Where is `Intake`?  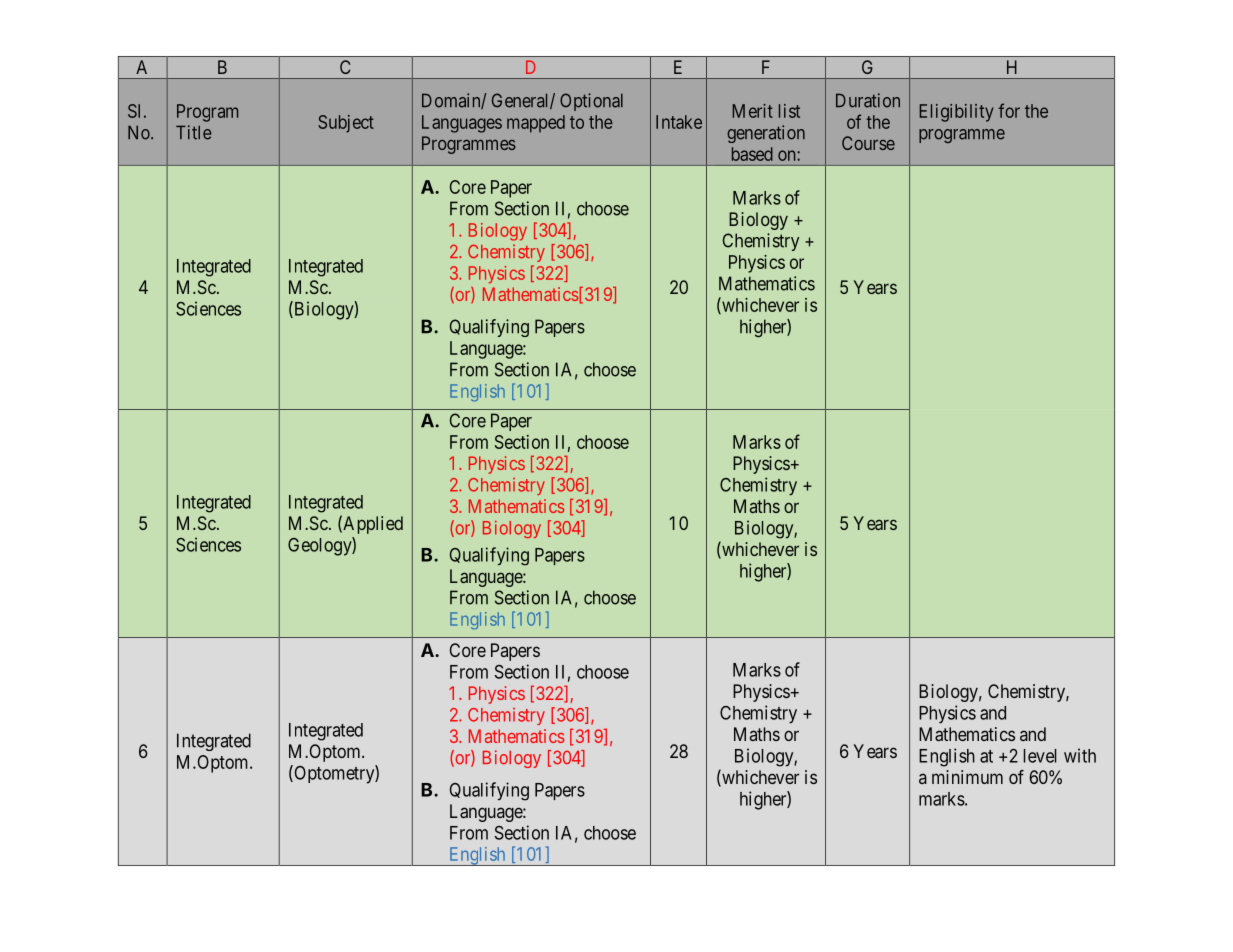 Intake is located at coordinates (679, 122).
